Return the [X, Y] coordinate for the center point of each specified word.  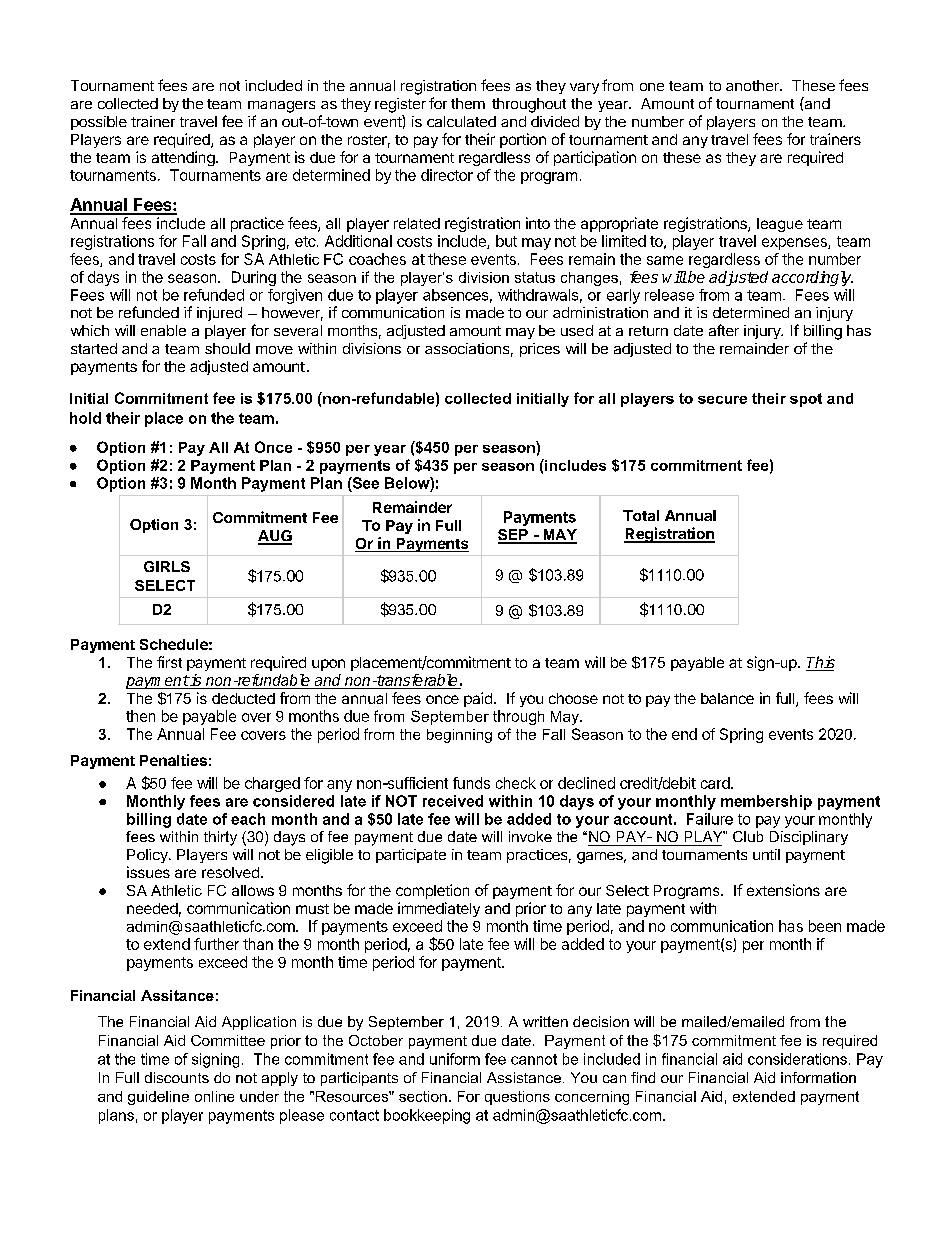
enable [163, 330]
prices [540, 350]
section [423, 1096]
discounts [177, 1077]
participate [411, 856]
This [820, 663]
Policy [148, 856]
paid [478, 699]
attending [184, 158]
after [724, 330]
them [468, 103]
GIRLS [167, 566]
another [753, 85]
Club [748, 836]
